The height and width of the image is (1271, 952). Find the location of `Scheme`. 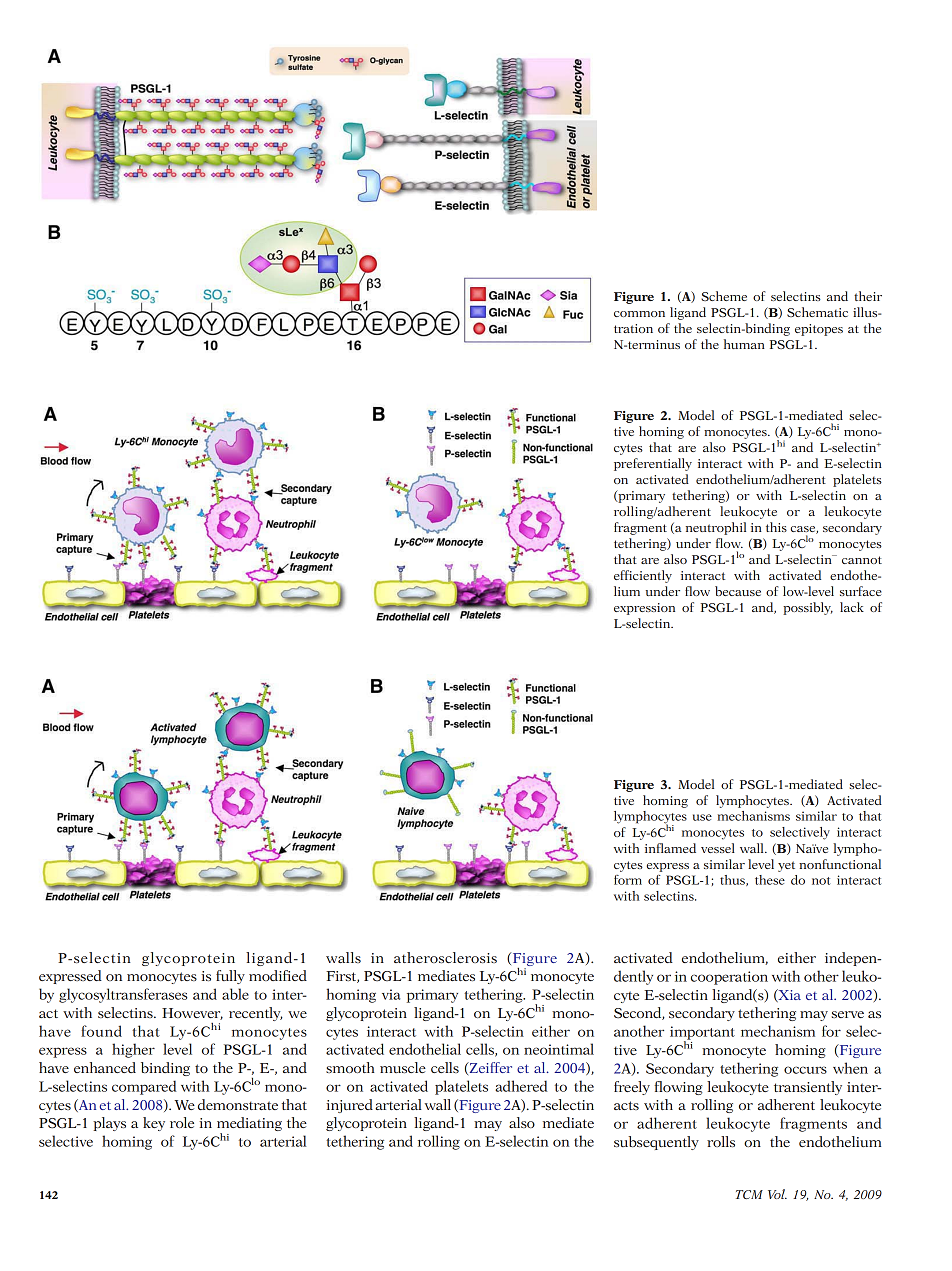

Scheme is located at coordinates (724, 296).
